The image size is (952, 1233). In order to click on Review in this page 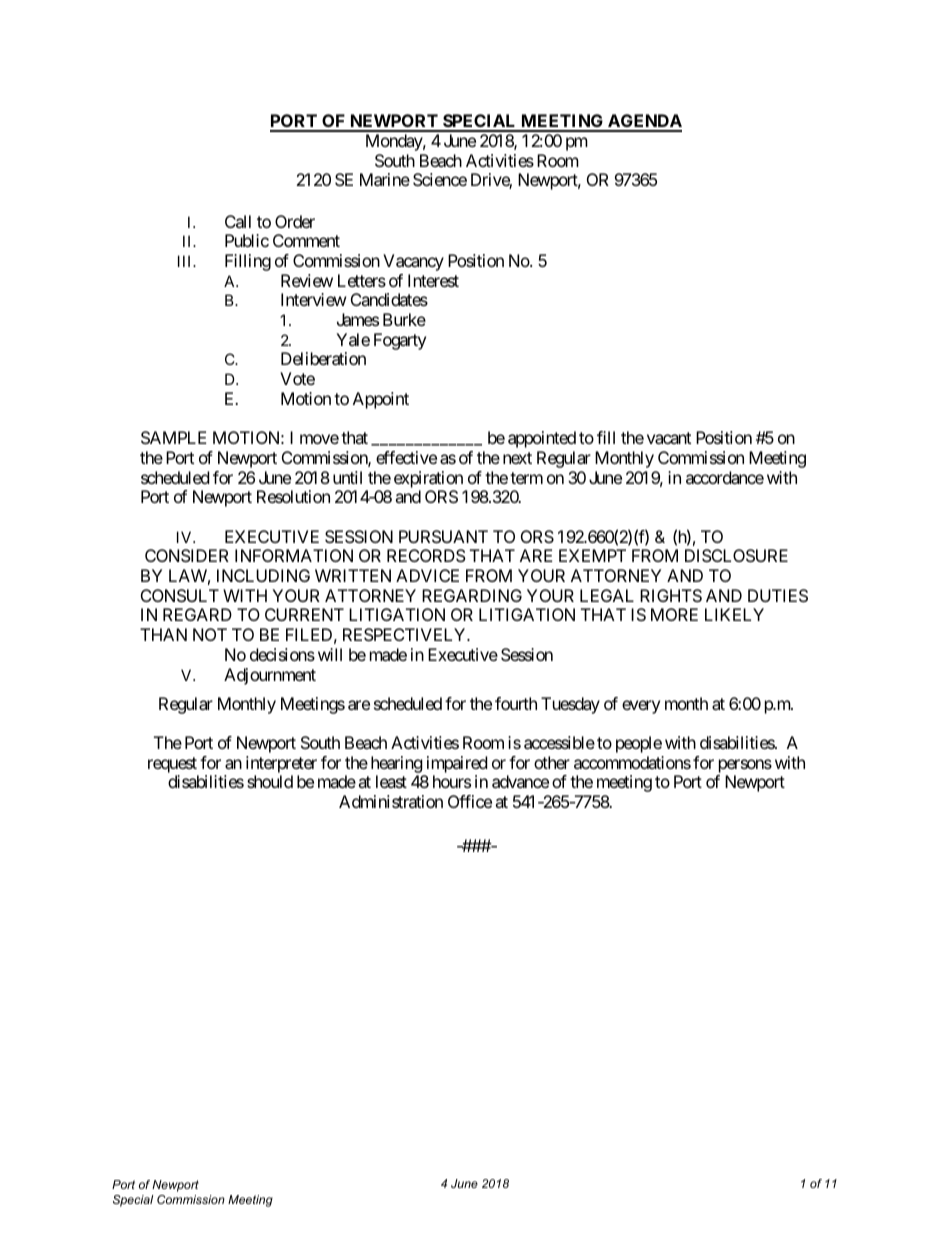, I will do `click(307, 280)`.
